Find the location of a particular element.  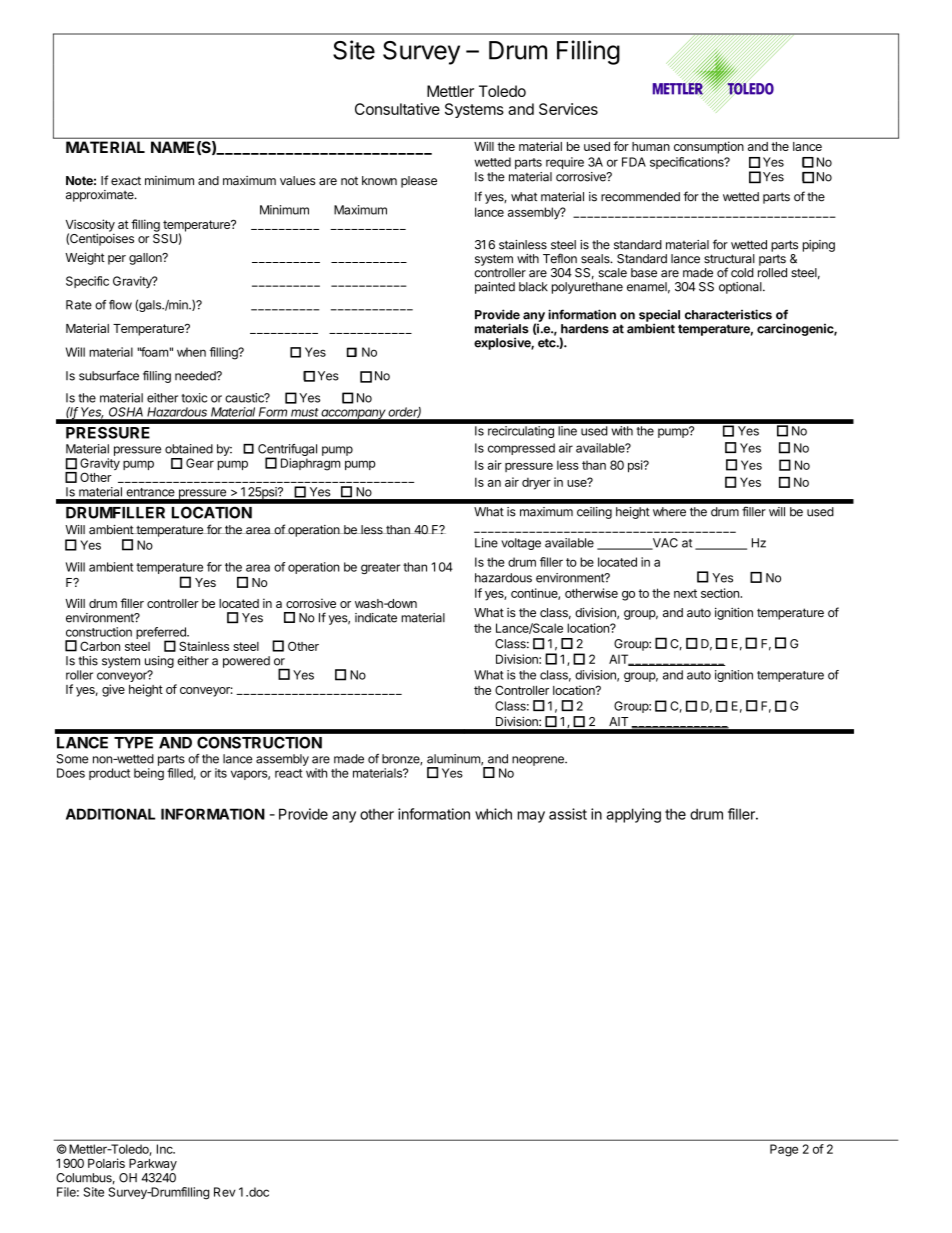

compressed is located at coordinates (521, 449).
